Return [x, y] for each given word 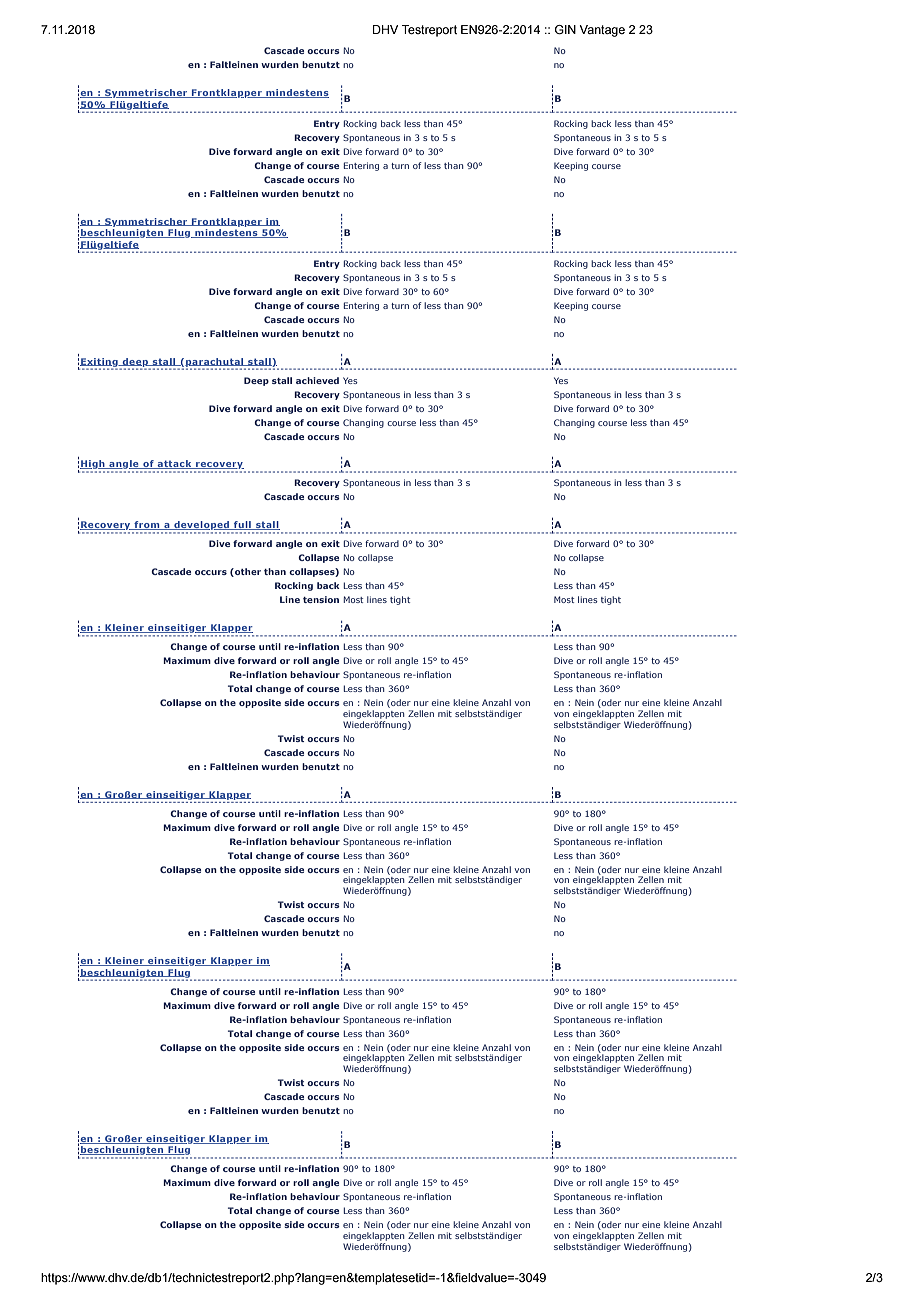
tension [321, 599]
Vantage [602, 31]
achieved [317, 380]
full [242, 525]
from [147, 525]
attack [174, 464]
